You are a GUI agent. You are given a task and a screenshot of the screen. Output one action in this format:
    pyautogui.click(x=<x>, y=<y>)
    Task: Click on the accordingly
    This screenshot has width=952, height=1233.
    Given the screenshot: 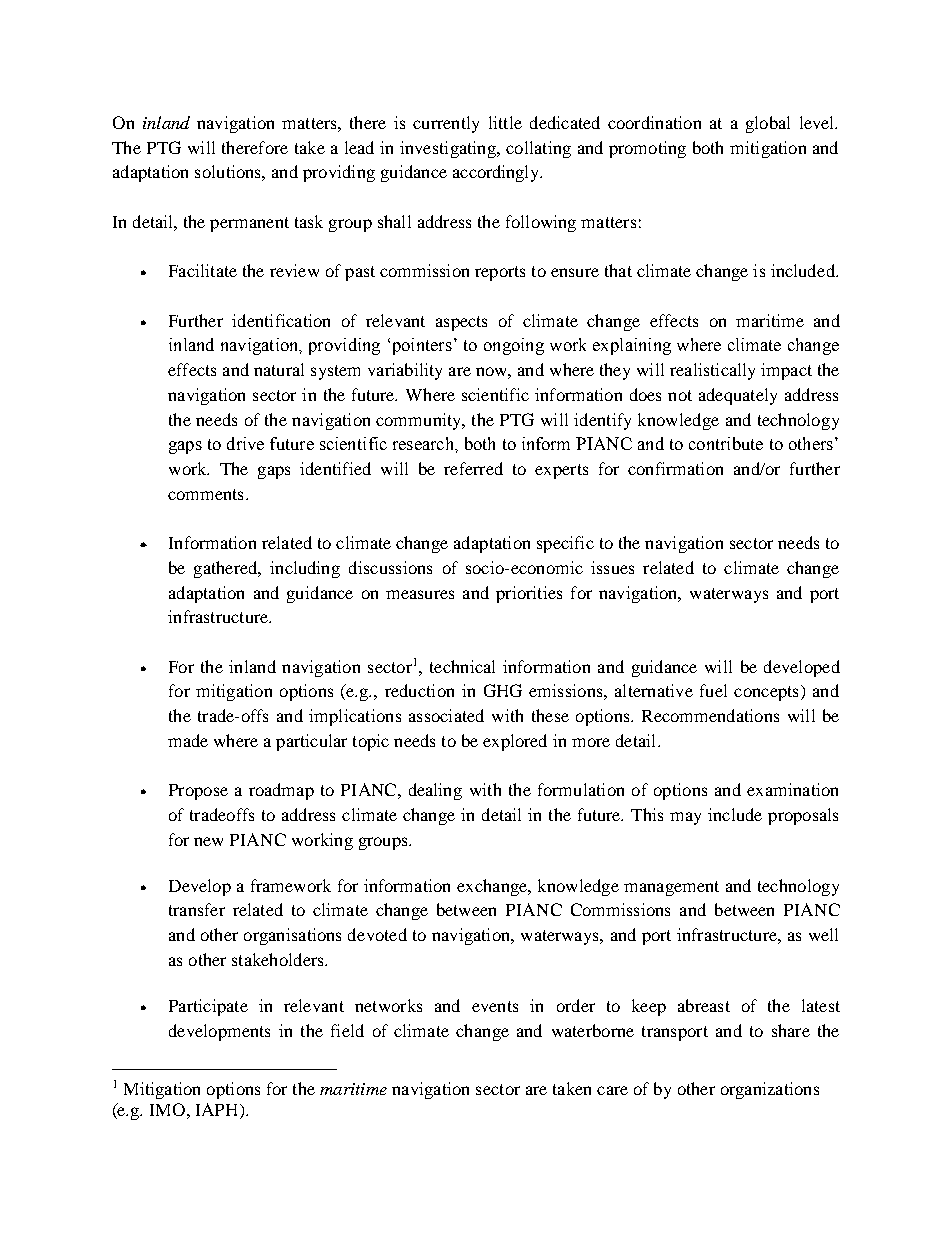 What is the action you would take?
    pyautogui.click(x=497, y=173)
